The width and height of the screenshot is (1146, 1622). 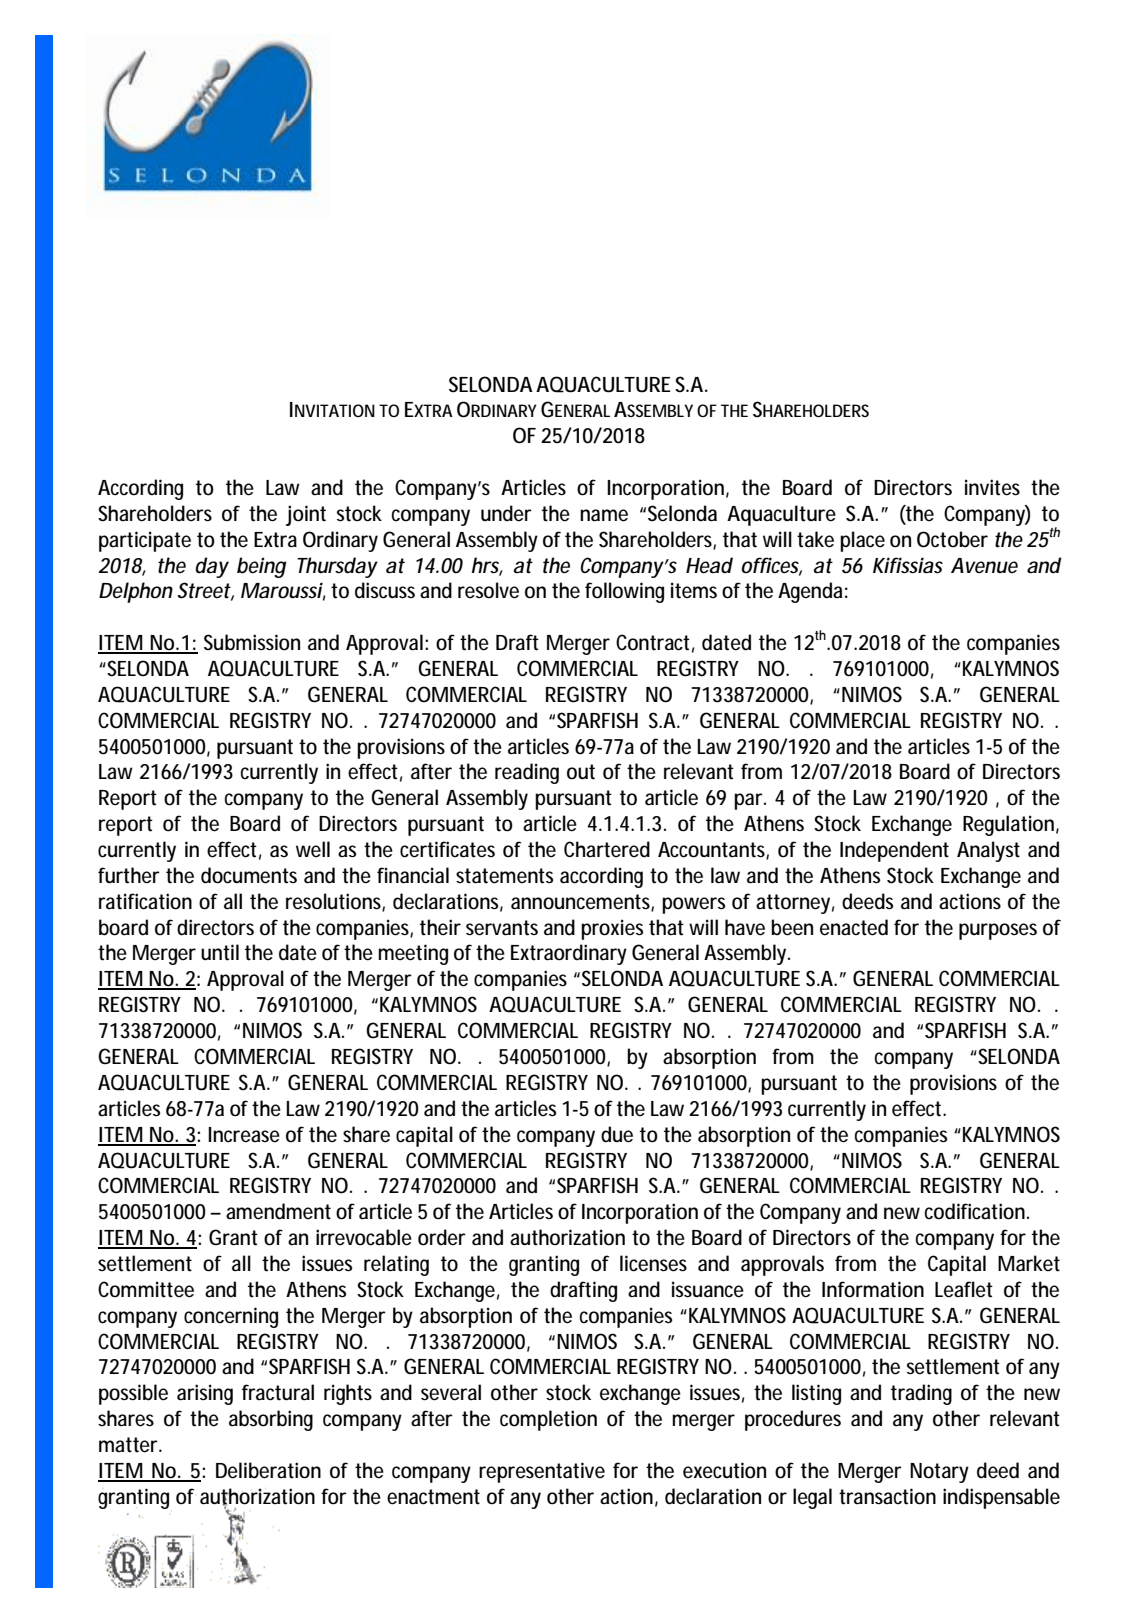 I want to click on name, so click(x=604, y=515).
